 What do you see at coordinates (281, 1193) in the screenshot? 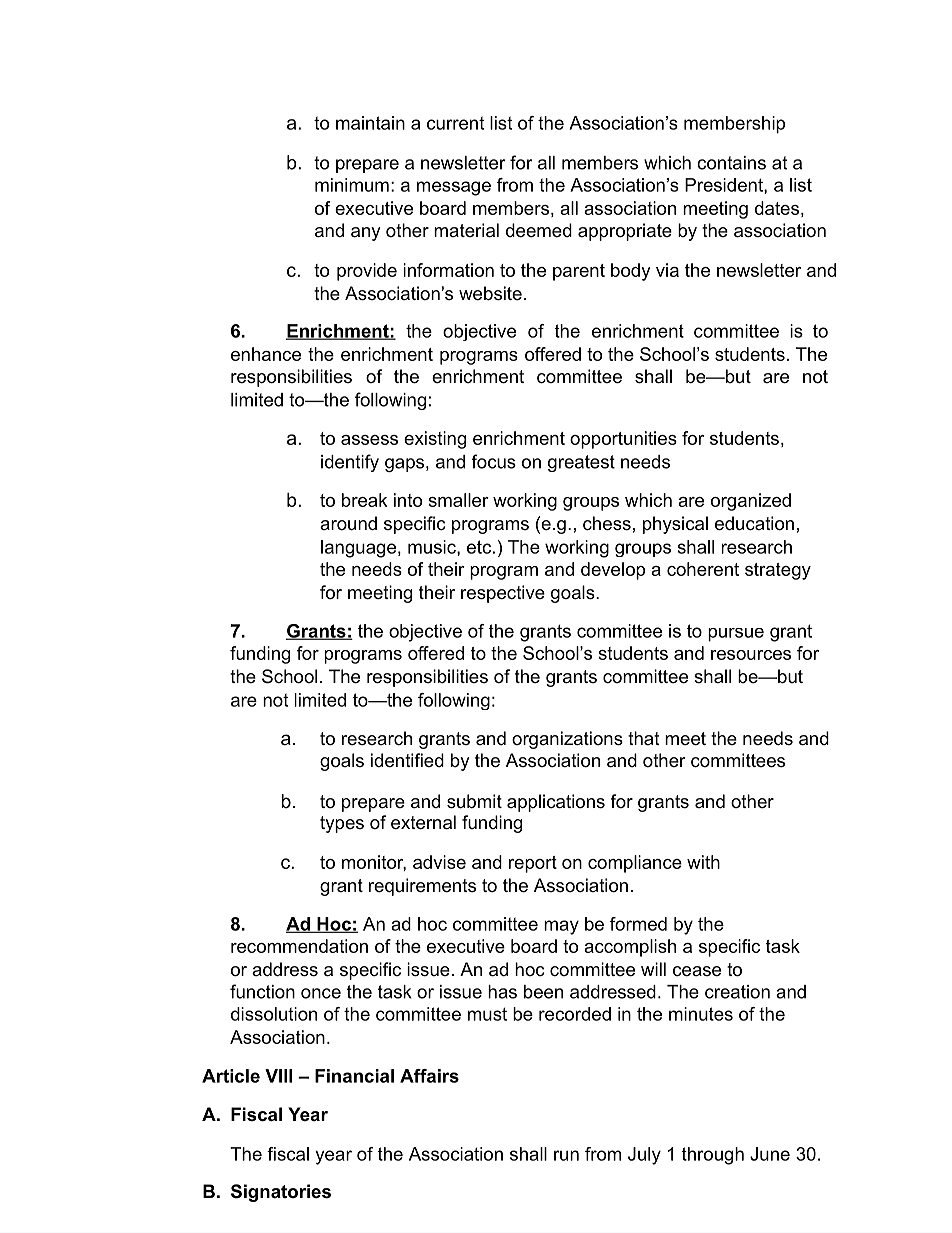
I see `Signatories` at bounding box center [281, 1193].
